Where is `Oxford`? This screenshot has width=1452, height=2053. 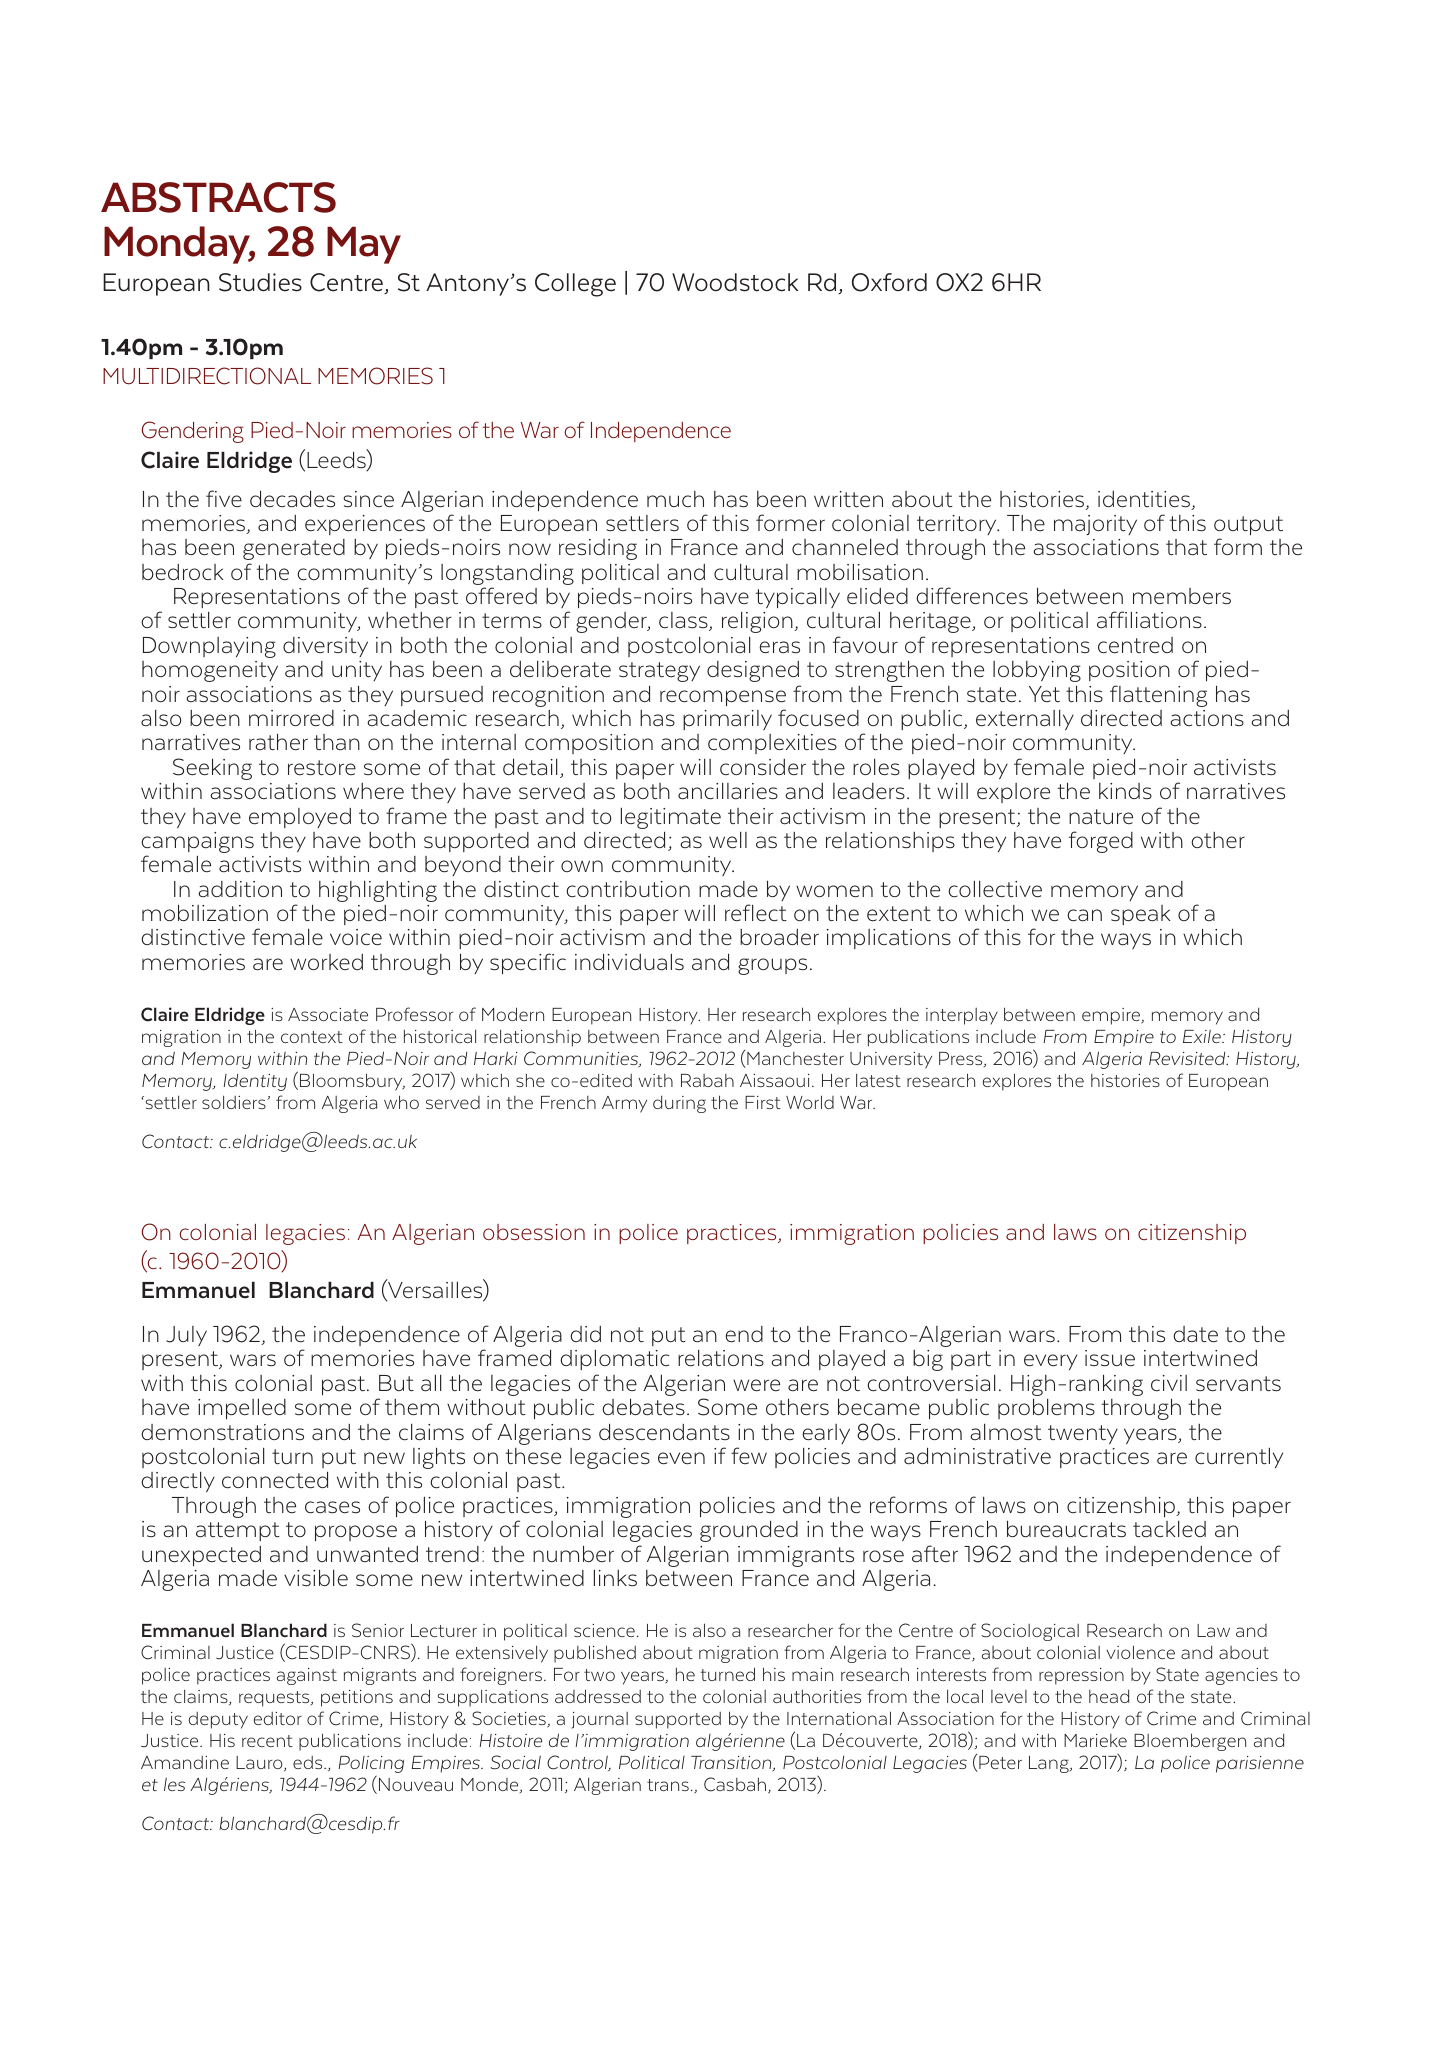
Oxford is located at coordinates (889, 282).
